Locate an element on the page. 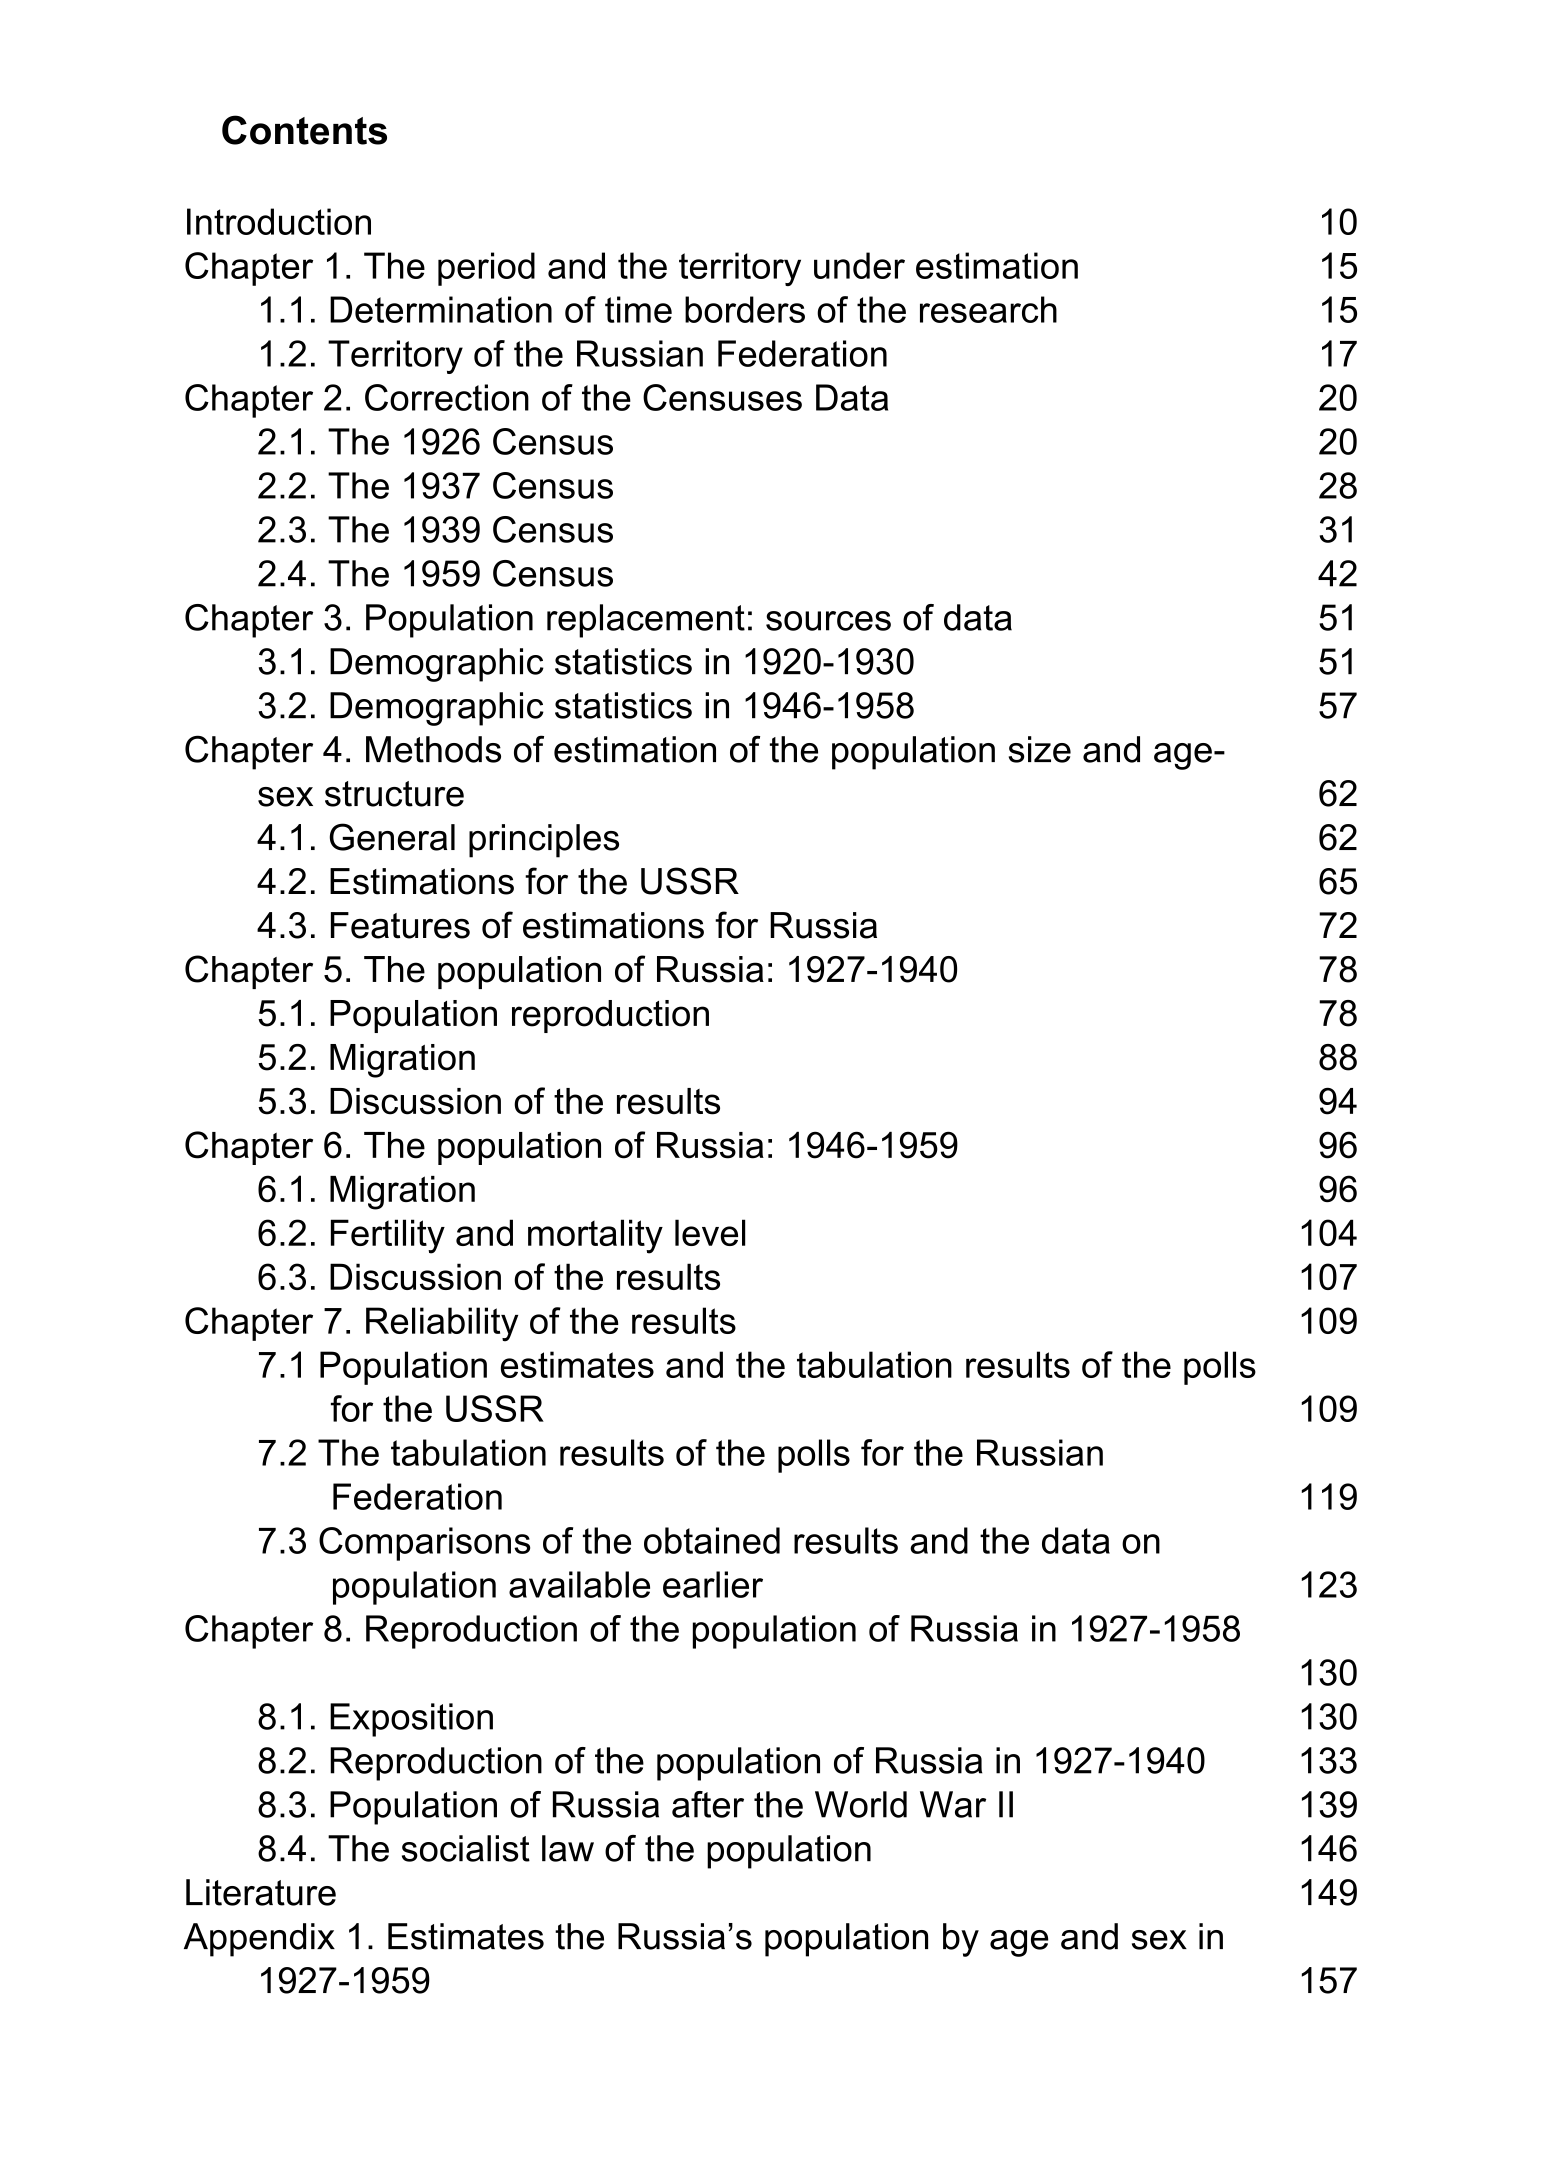 The width and height of the document is (1541, 2180). mortality is located at coordinates (595, 1236).
